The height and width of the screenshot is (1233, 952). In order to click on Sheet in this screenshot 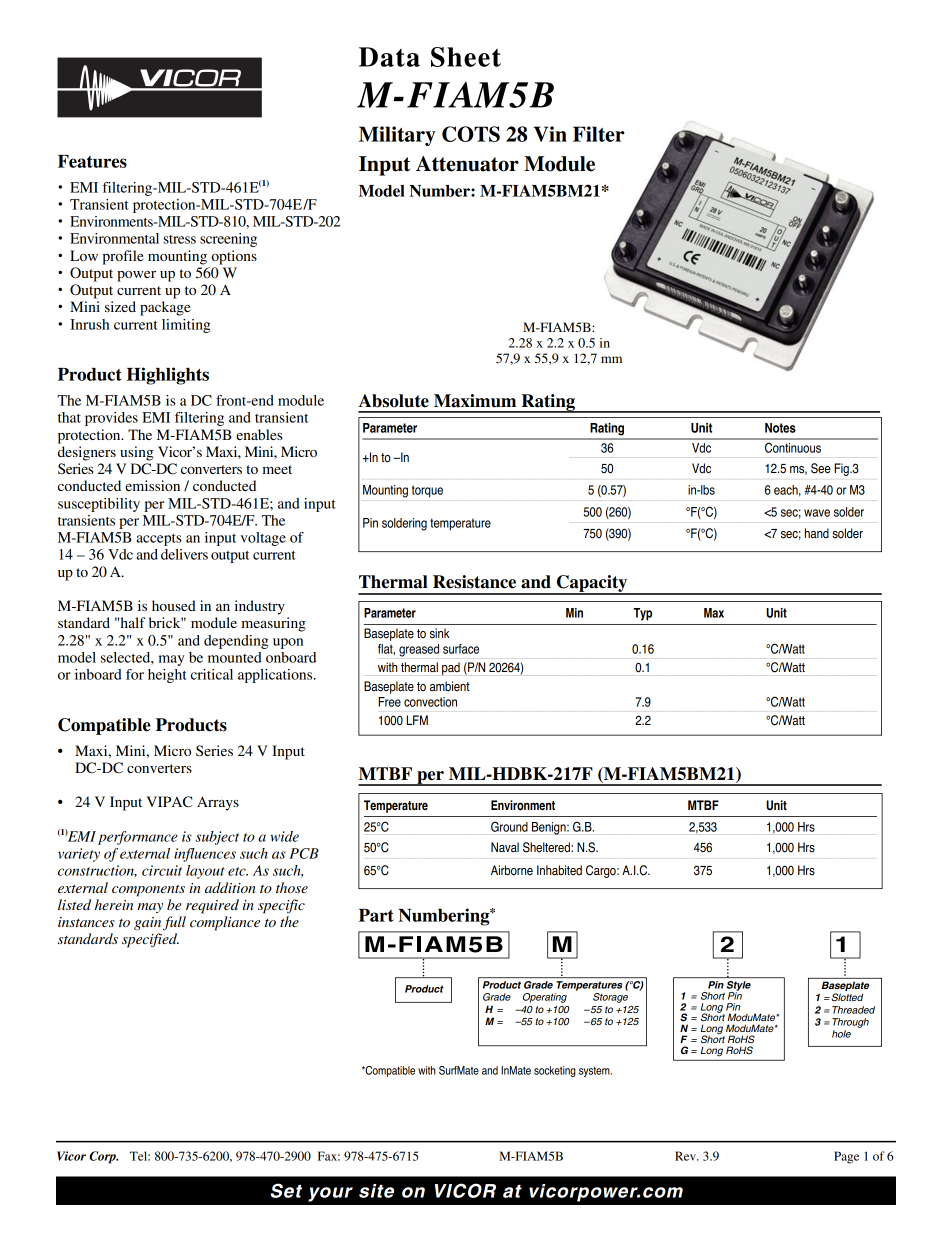, I will do `click(466, 57)`.
